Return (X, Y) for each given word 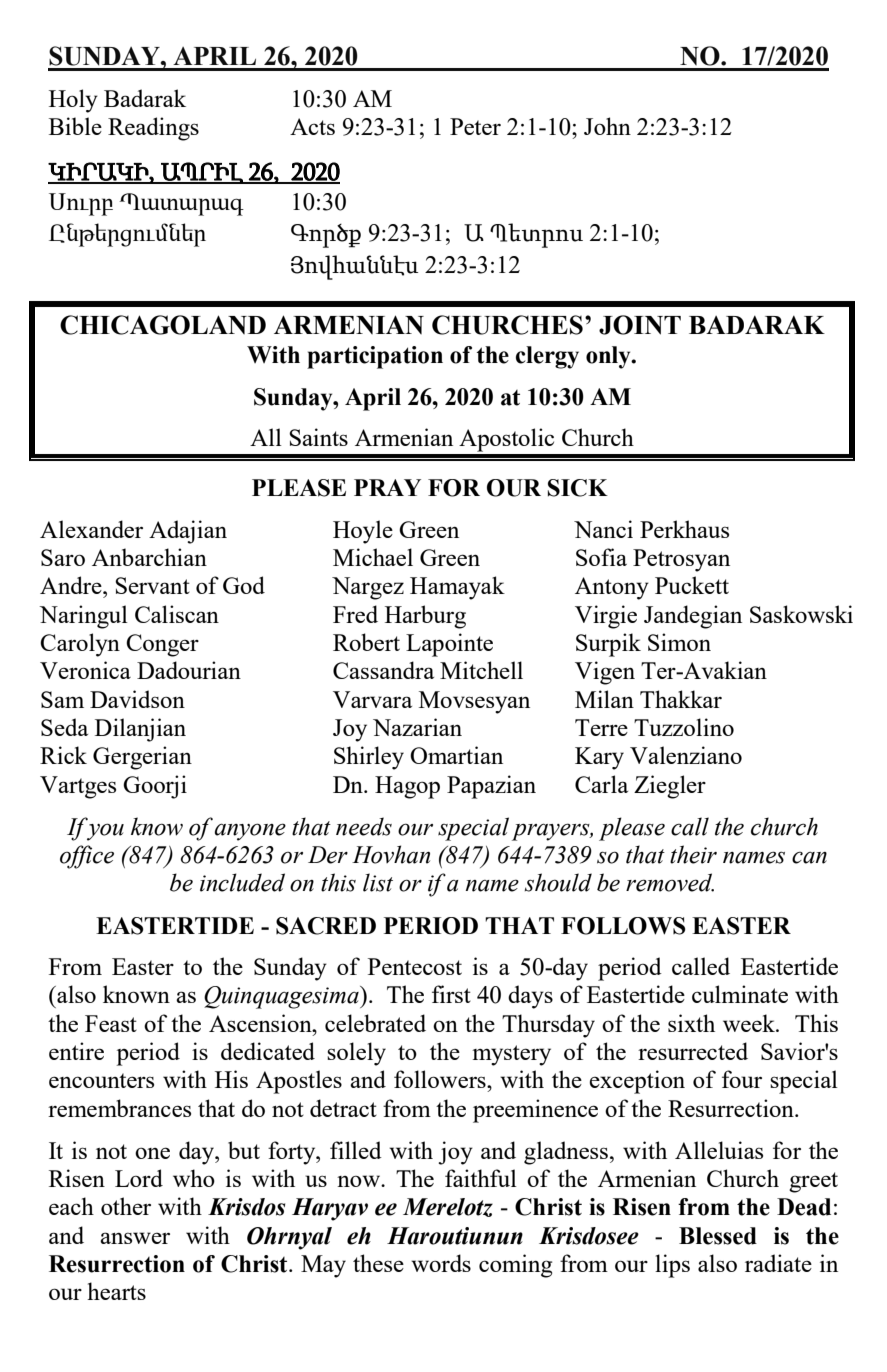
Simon (679, 642)
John (607, 126)
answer (135, 1238)
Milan (604, 699)
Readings (153, 129)
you (105, 832)
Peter (475, 126)
